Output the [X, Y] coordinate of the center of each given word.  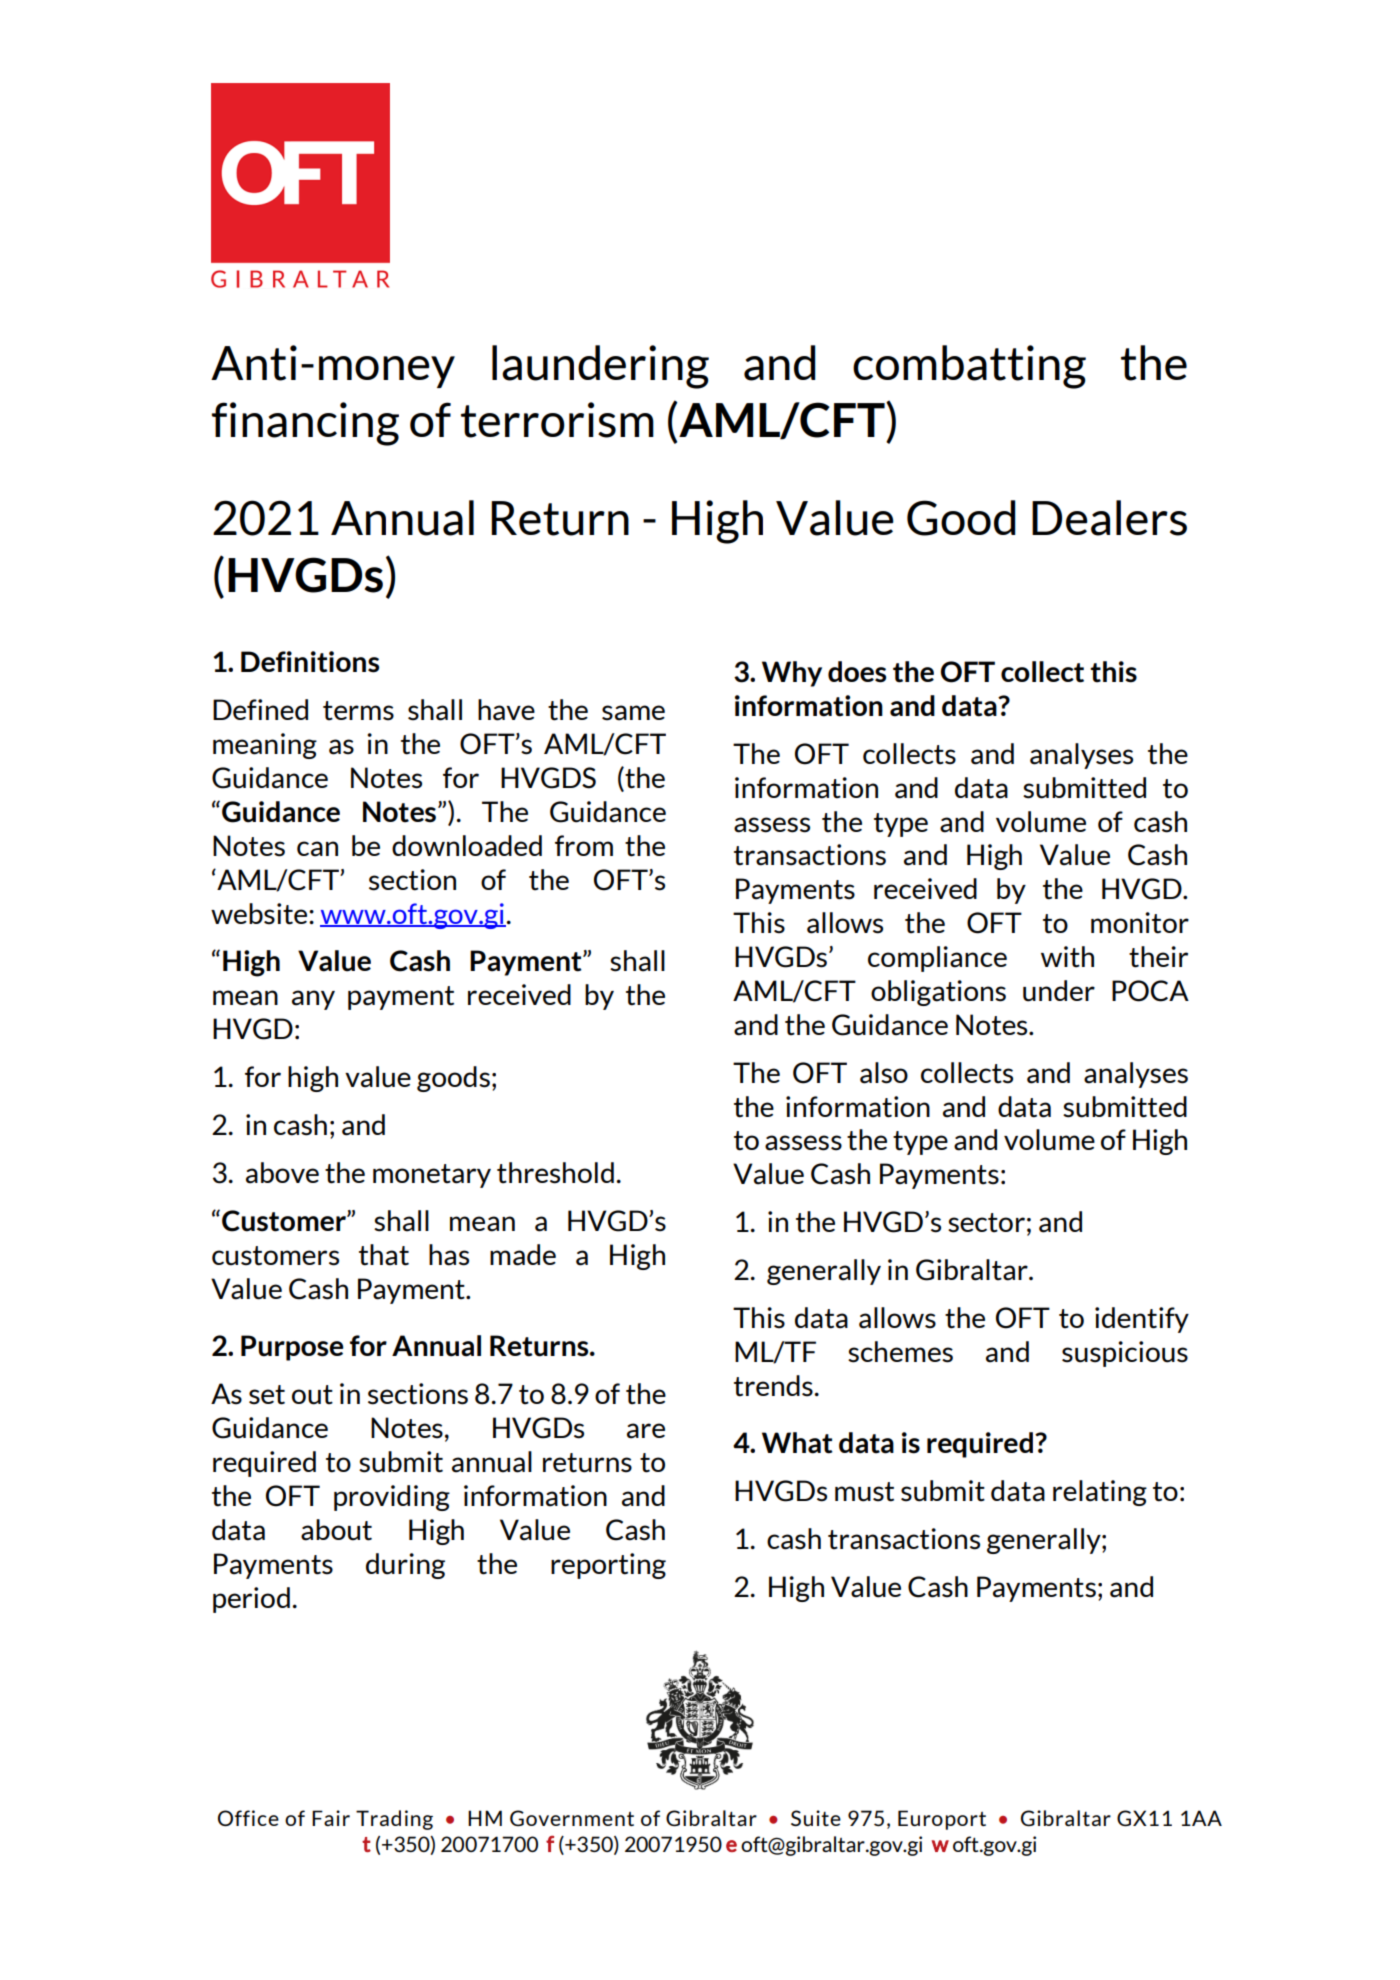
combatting [969, 367]
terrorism [557, 420]
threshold [555, 1173]
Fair [331, 1818]
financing [305, 424]
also [884, 1073]
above [282, 1173]
